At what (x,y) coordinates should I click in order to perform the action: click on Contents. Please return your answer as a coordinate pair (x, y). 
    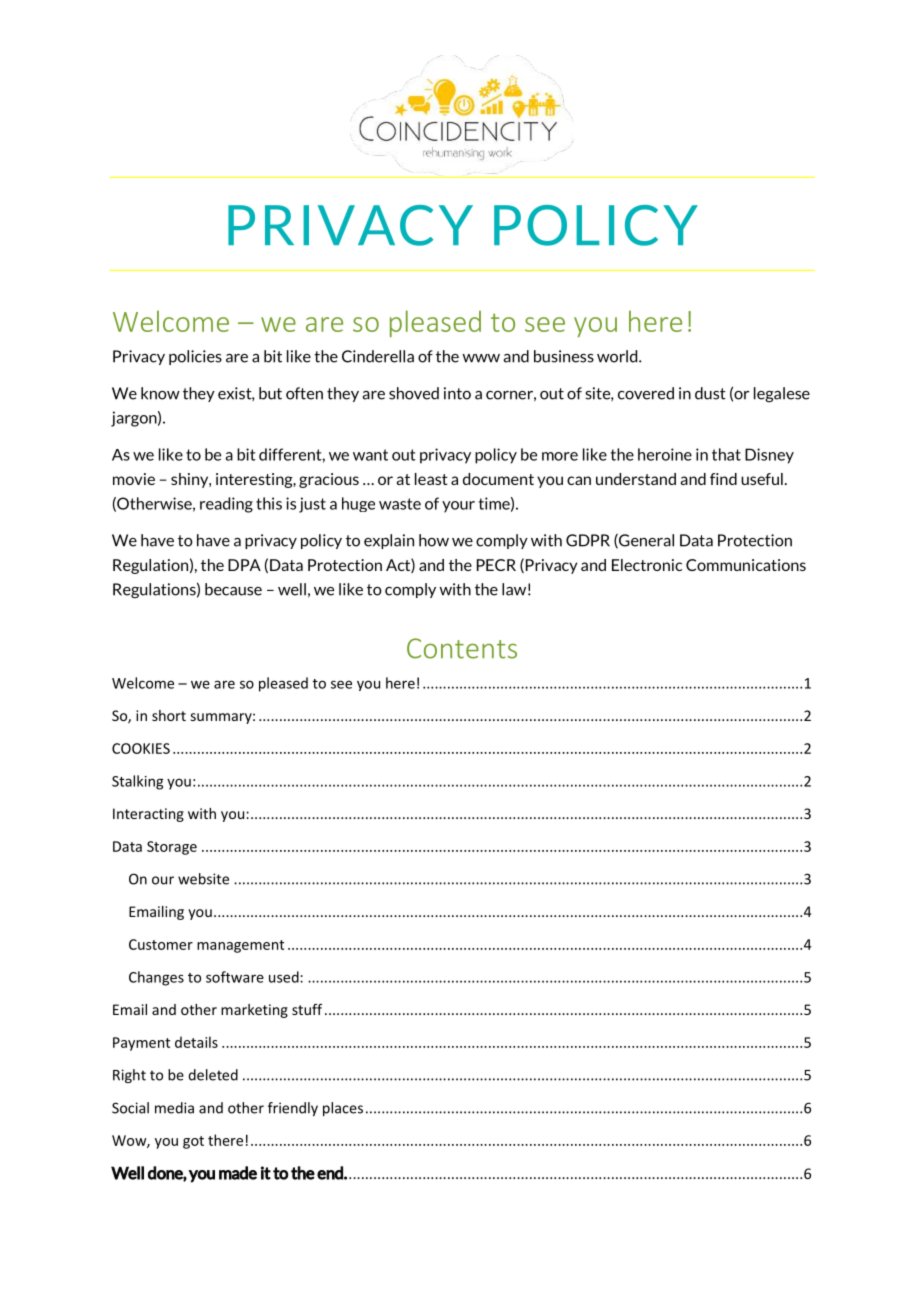
    Looking at the image, I should click on (462, 648).
